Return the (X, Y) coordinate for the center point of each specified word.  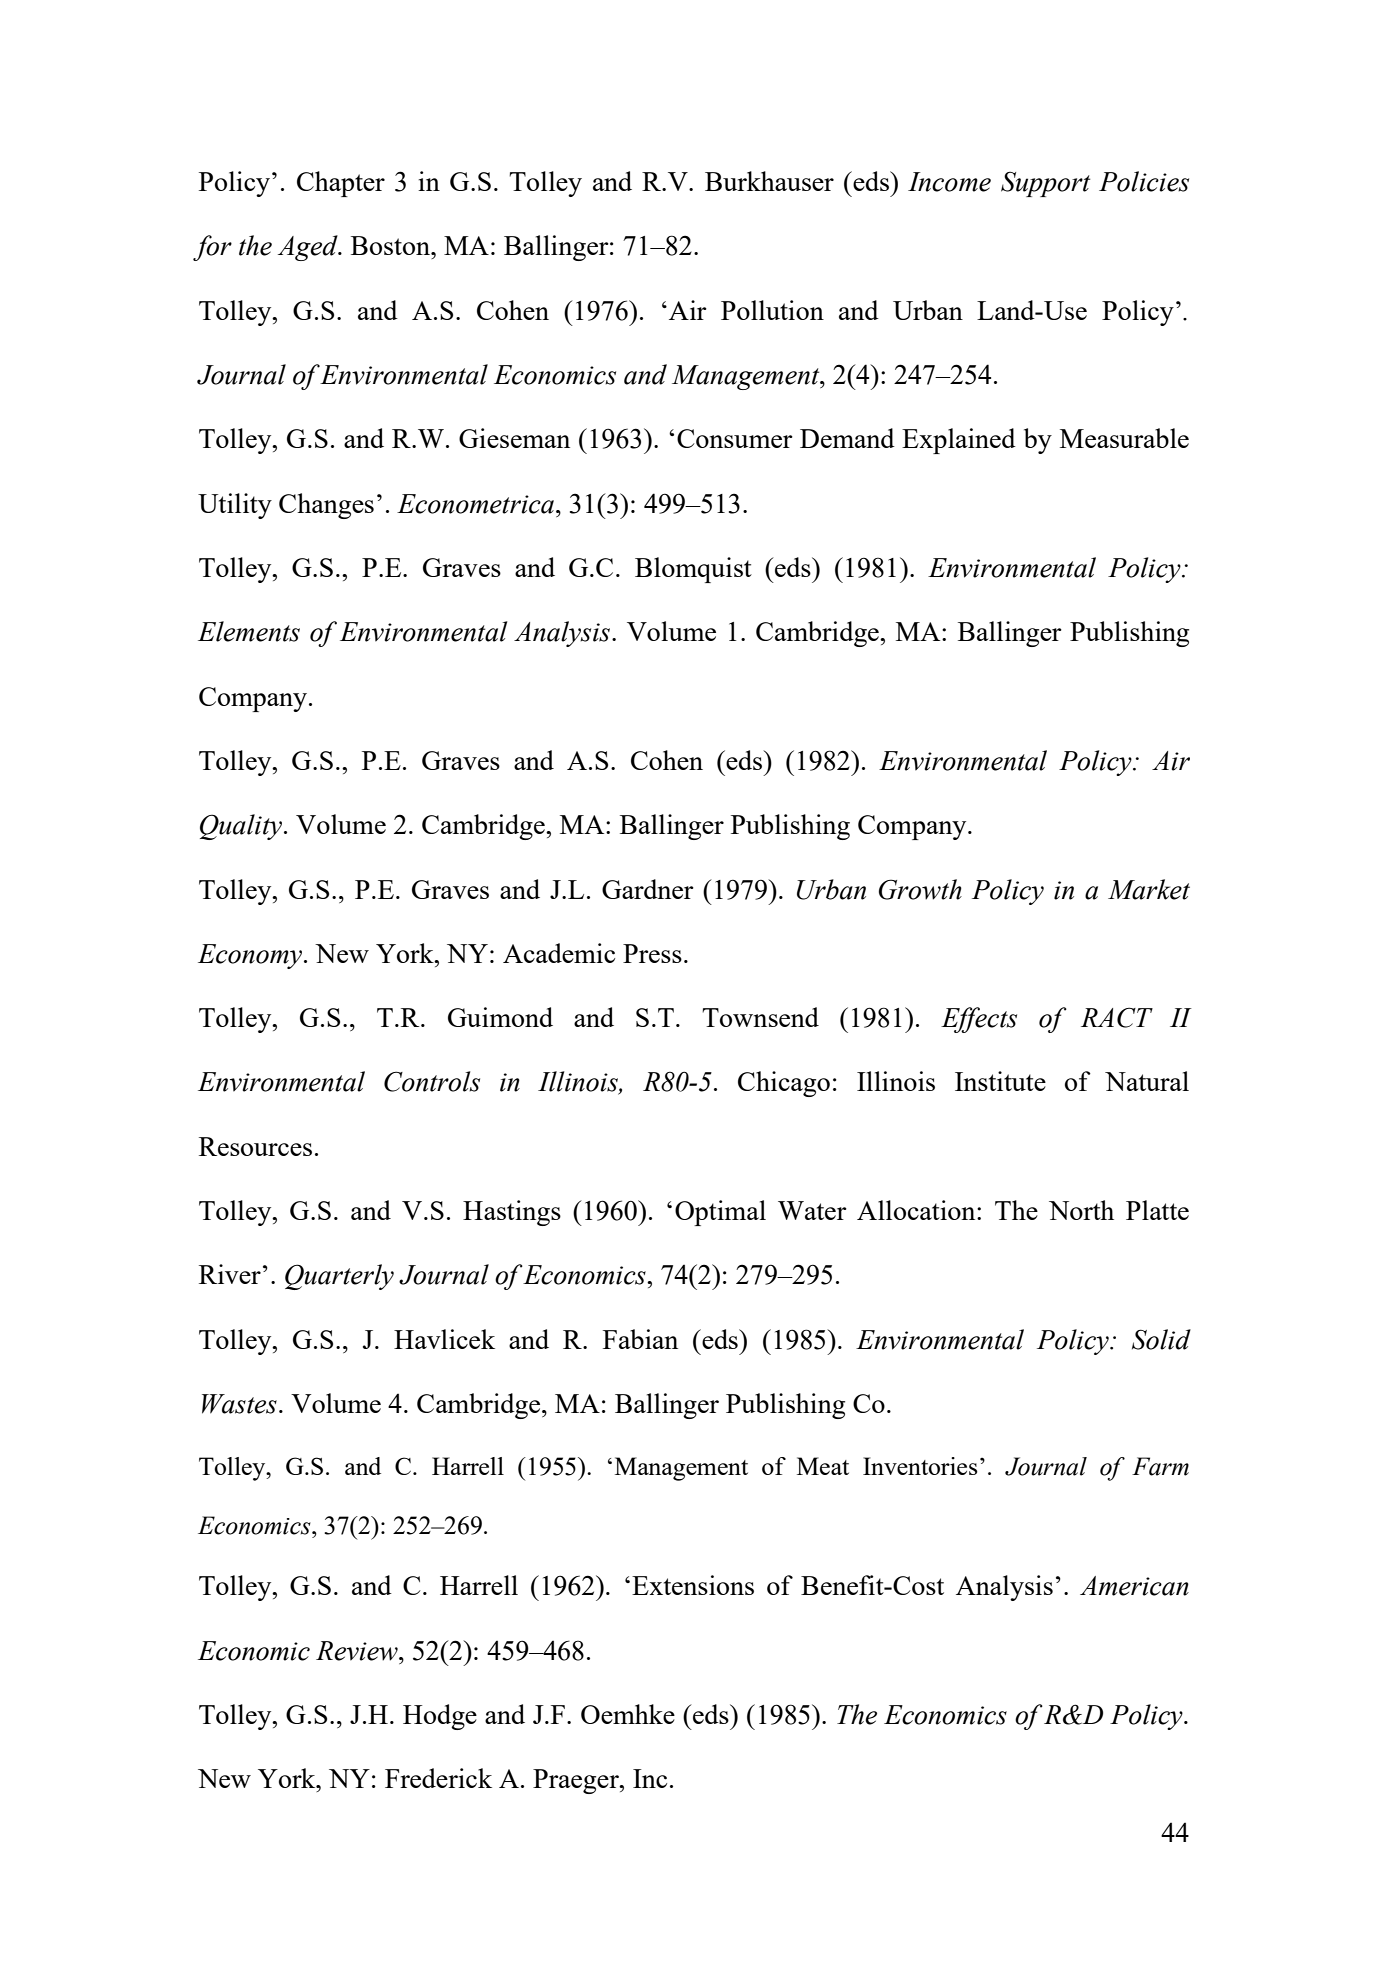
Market (1149, 889)
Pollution (772, 310)
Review (358, 1651)
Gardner (648, 889)
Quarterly (339, 1277)
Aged (309, 248)
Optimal (720, 1213)
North (1081, 1210)
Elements (249, 631)
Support (1045, 184)
